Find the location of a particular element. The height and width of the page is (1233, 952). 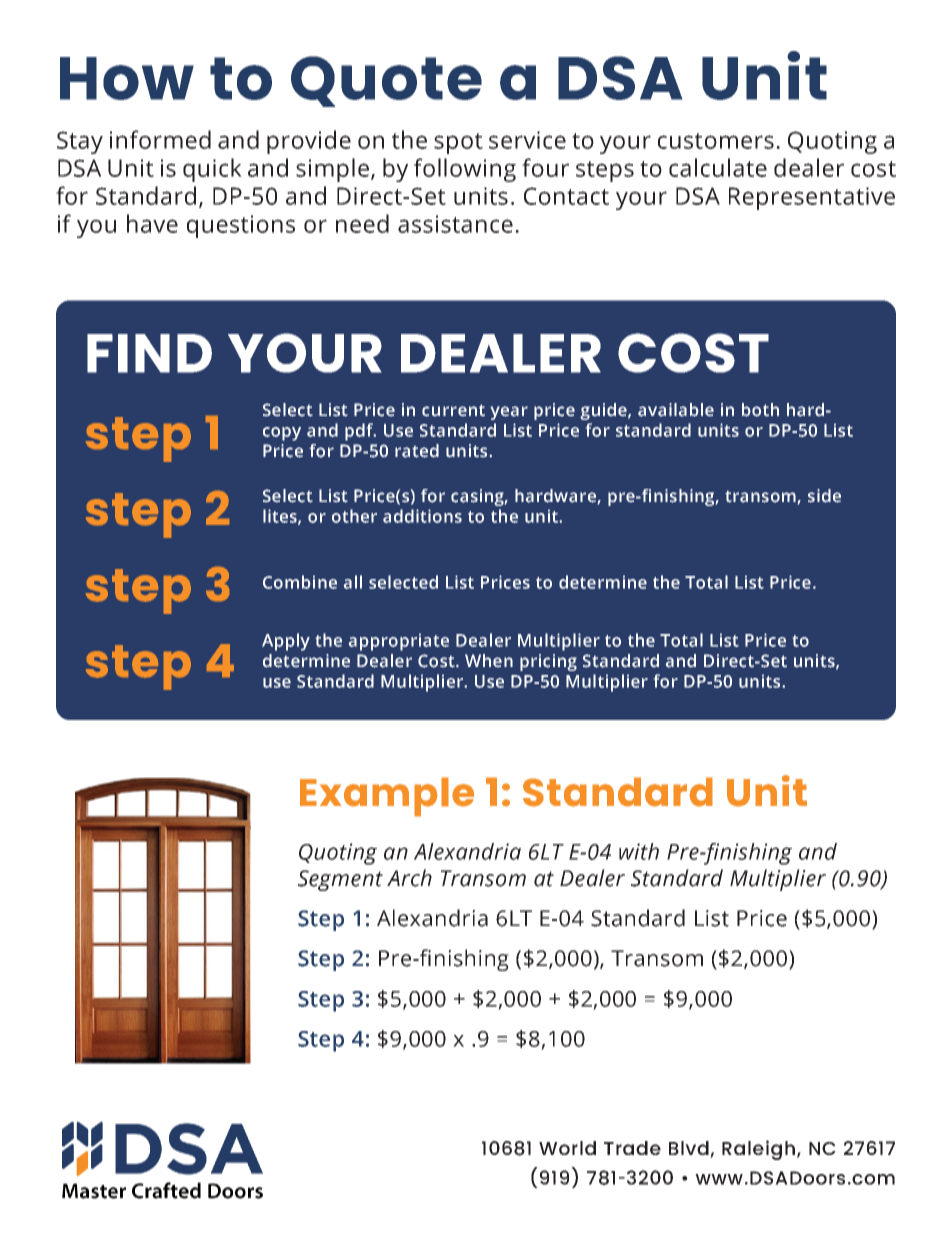

FIND is located at coordinates (149, 353).
